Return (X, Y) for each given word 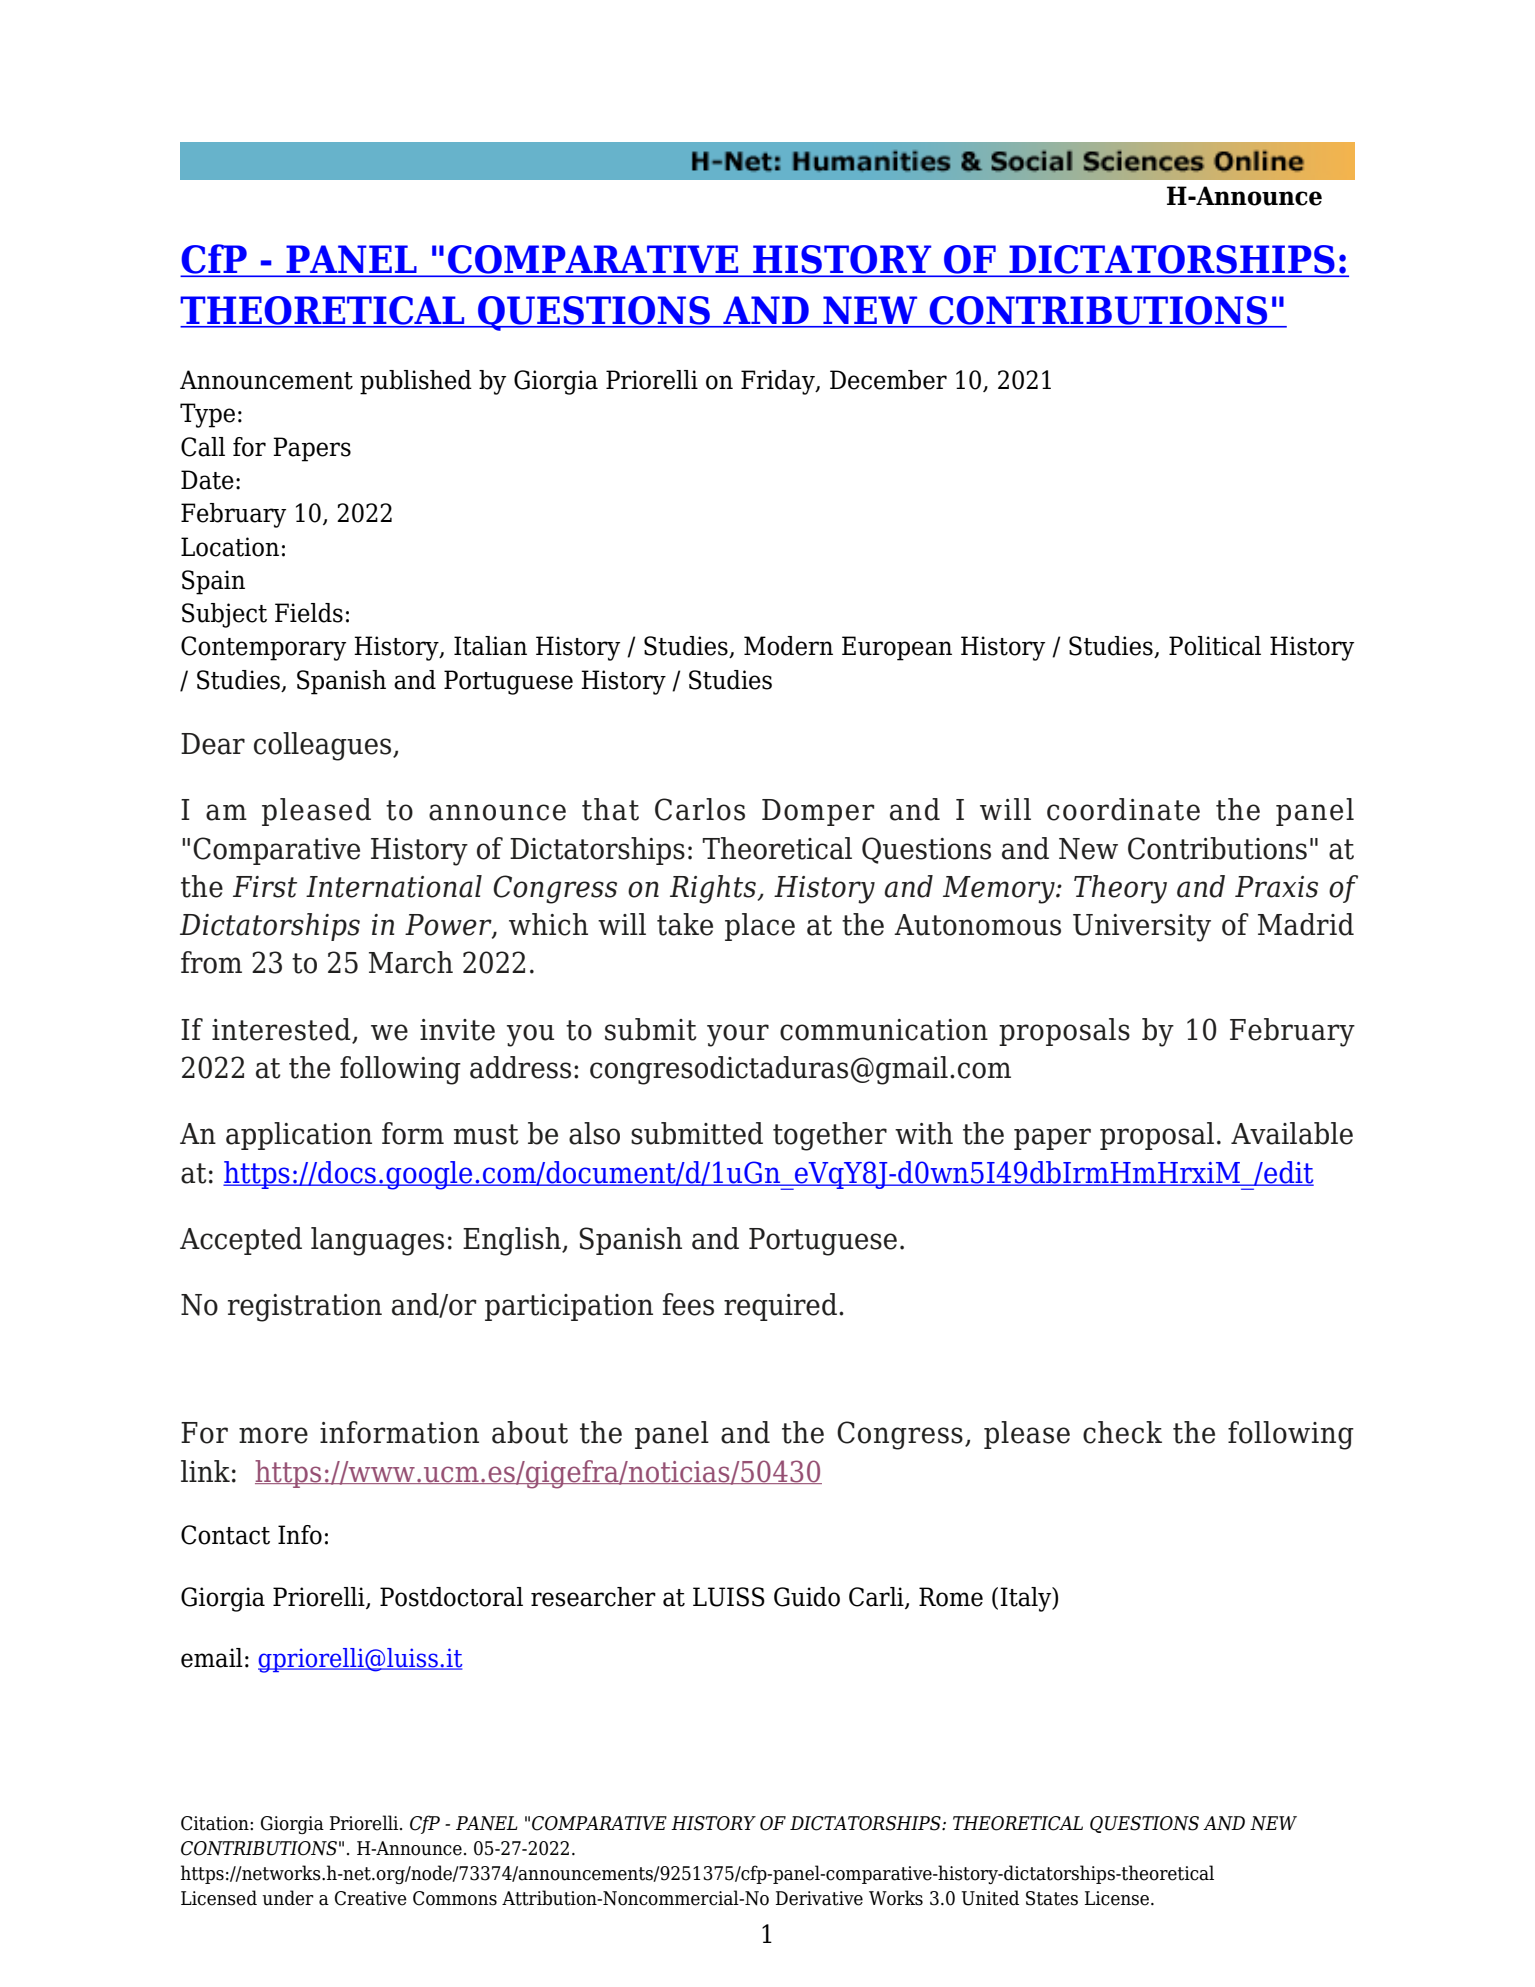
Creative (371, 1898)
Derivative (819, 1898)
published (416, 382)
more (273, 1435)
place (760, 927)
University (1142, 928)
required (780, 1307)
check (1122, 1432)
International (394, 886)
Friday (779, 382)
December (888, 380)
